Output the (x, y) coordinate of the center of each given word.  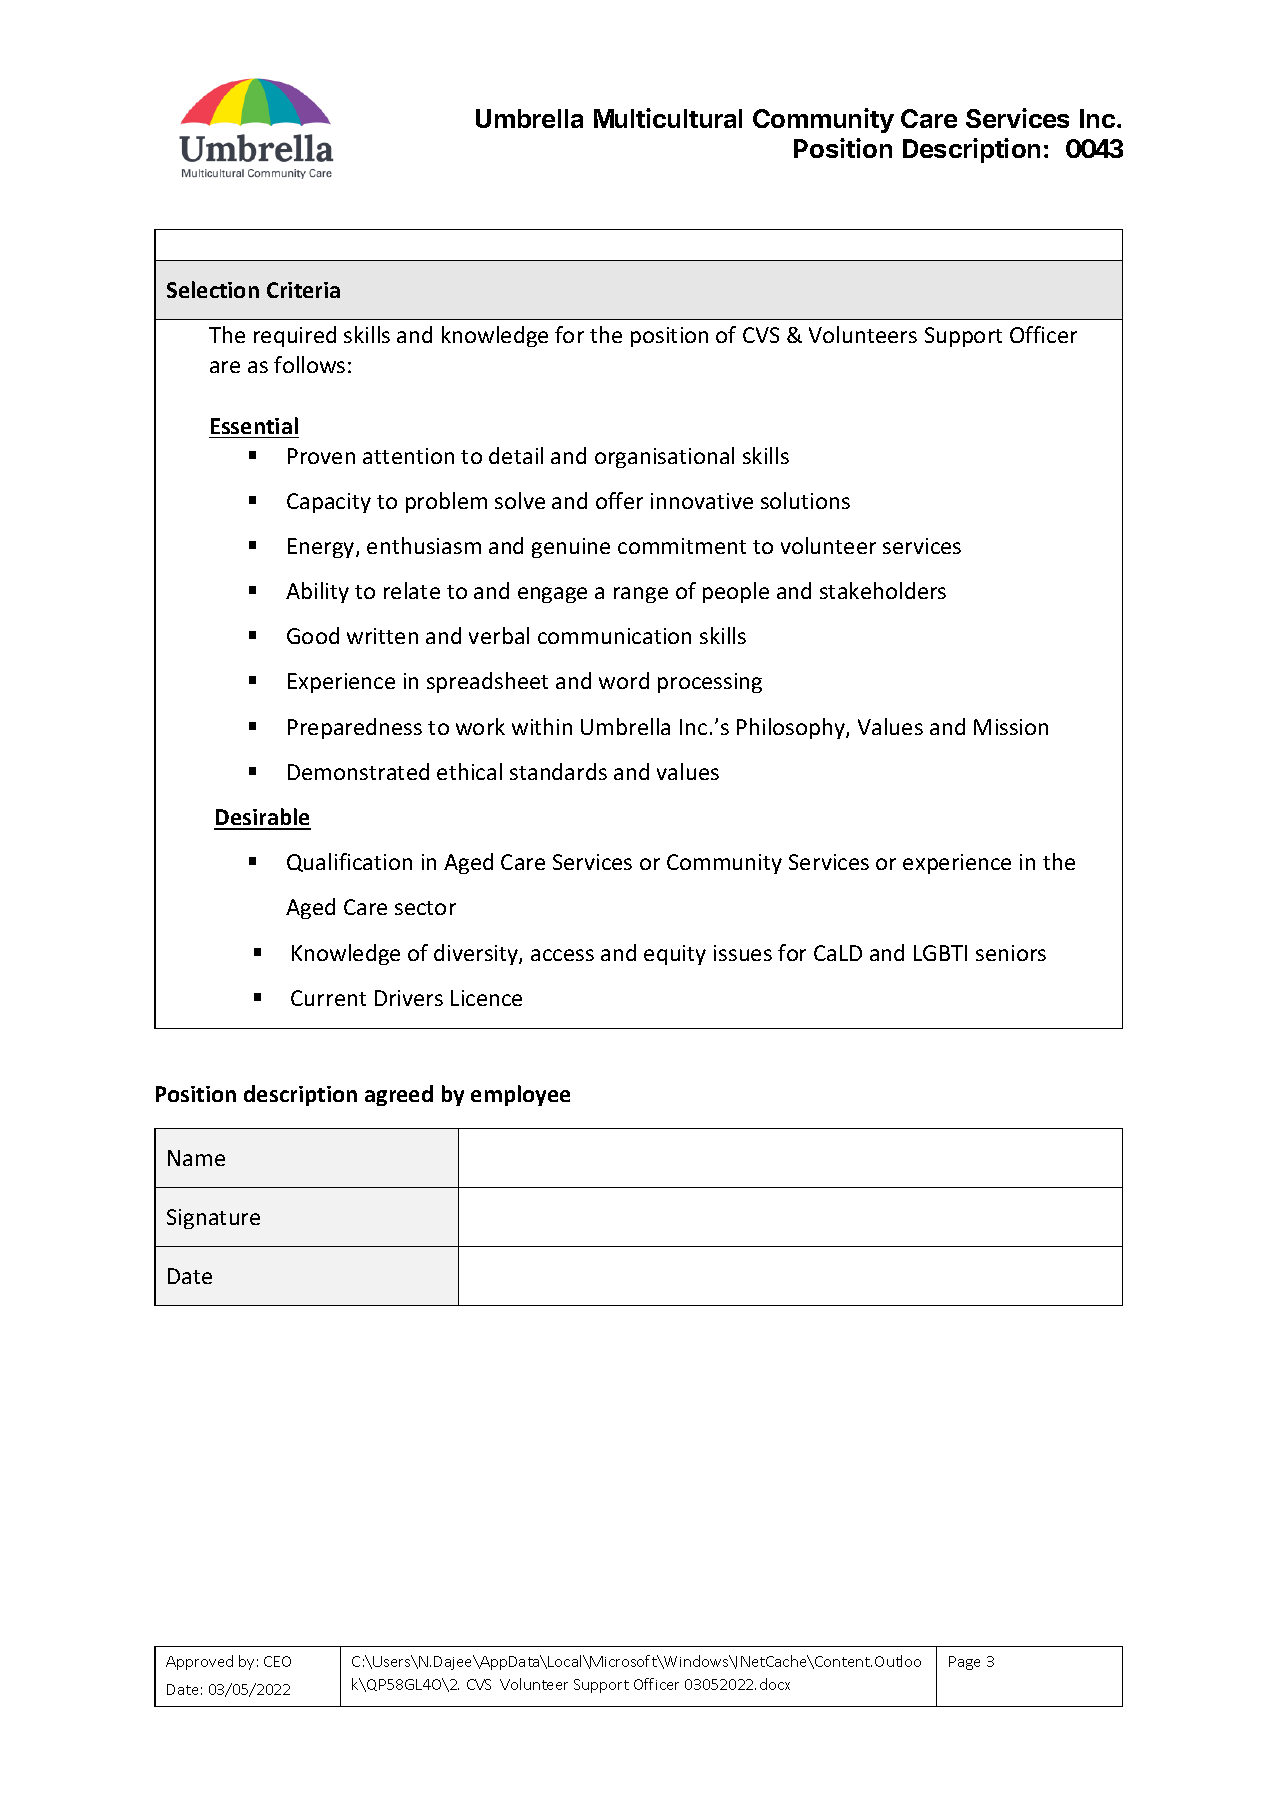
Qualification (349, 862)
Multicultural (668, 118)
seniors (1011, 953)
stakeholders (883, 590)
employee (520, 1095)
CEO (277, 1661)
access (562, 955)
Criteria (303, 290)
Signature (213, 1219)
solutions (805, 500)
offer (619, 500)
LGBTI (940, 953)
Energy (322, 548)
